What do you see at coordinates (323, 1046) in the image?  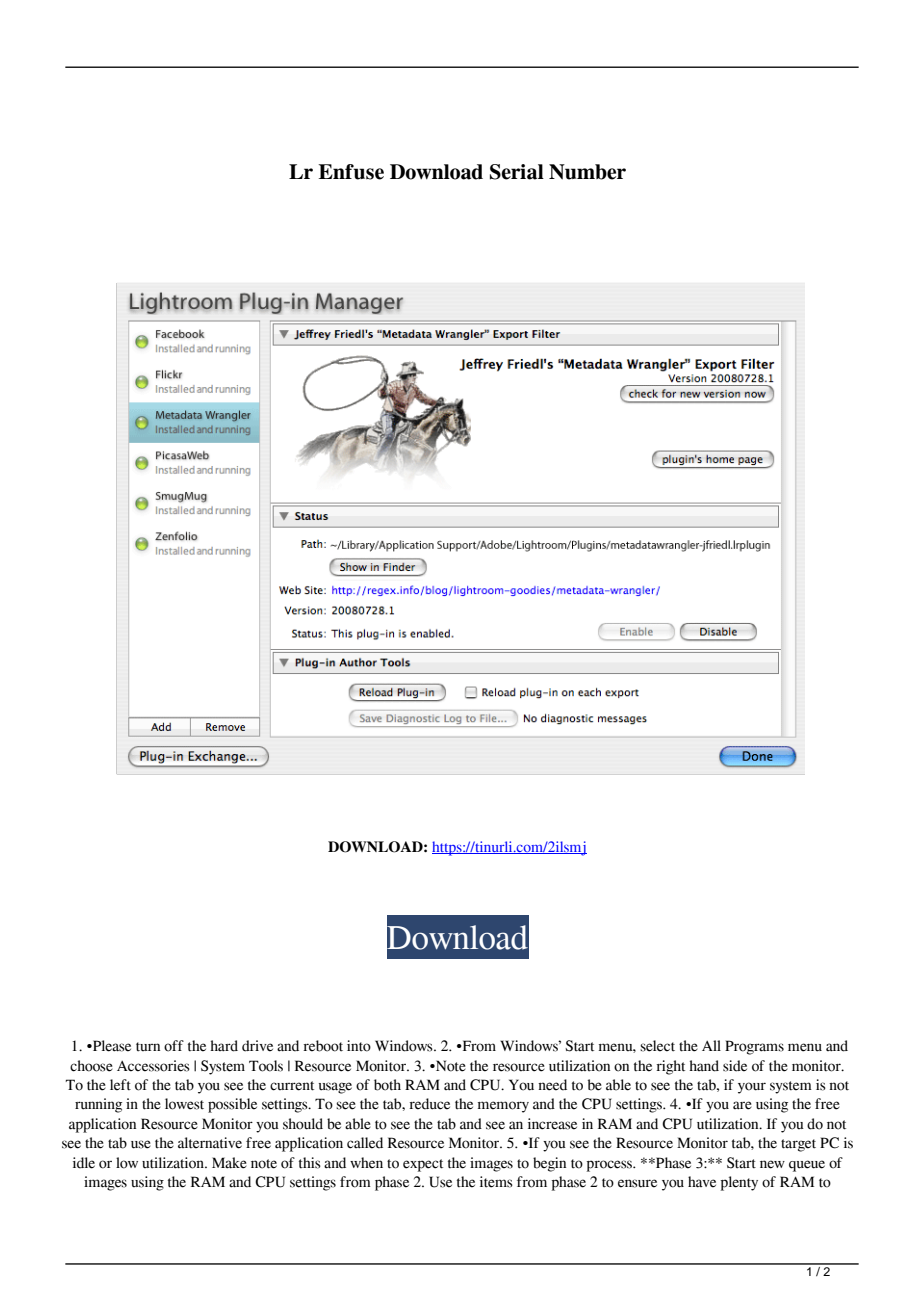 I see `reboot` at bounding box center [323, 1046].
